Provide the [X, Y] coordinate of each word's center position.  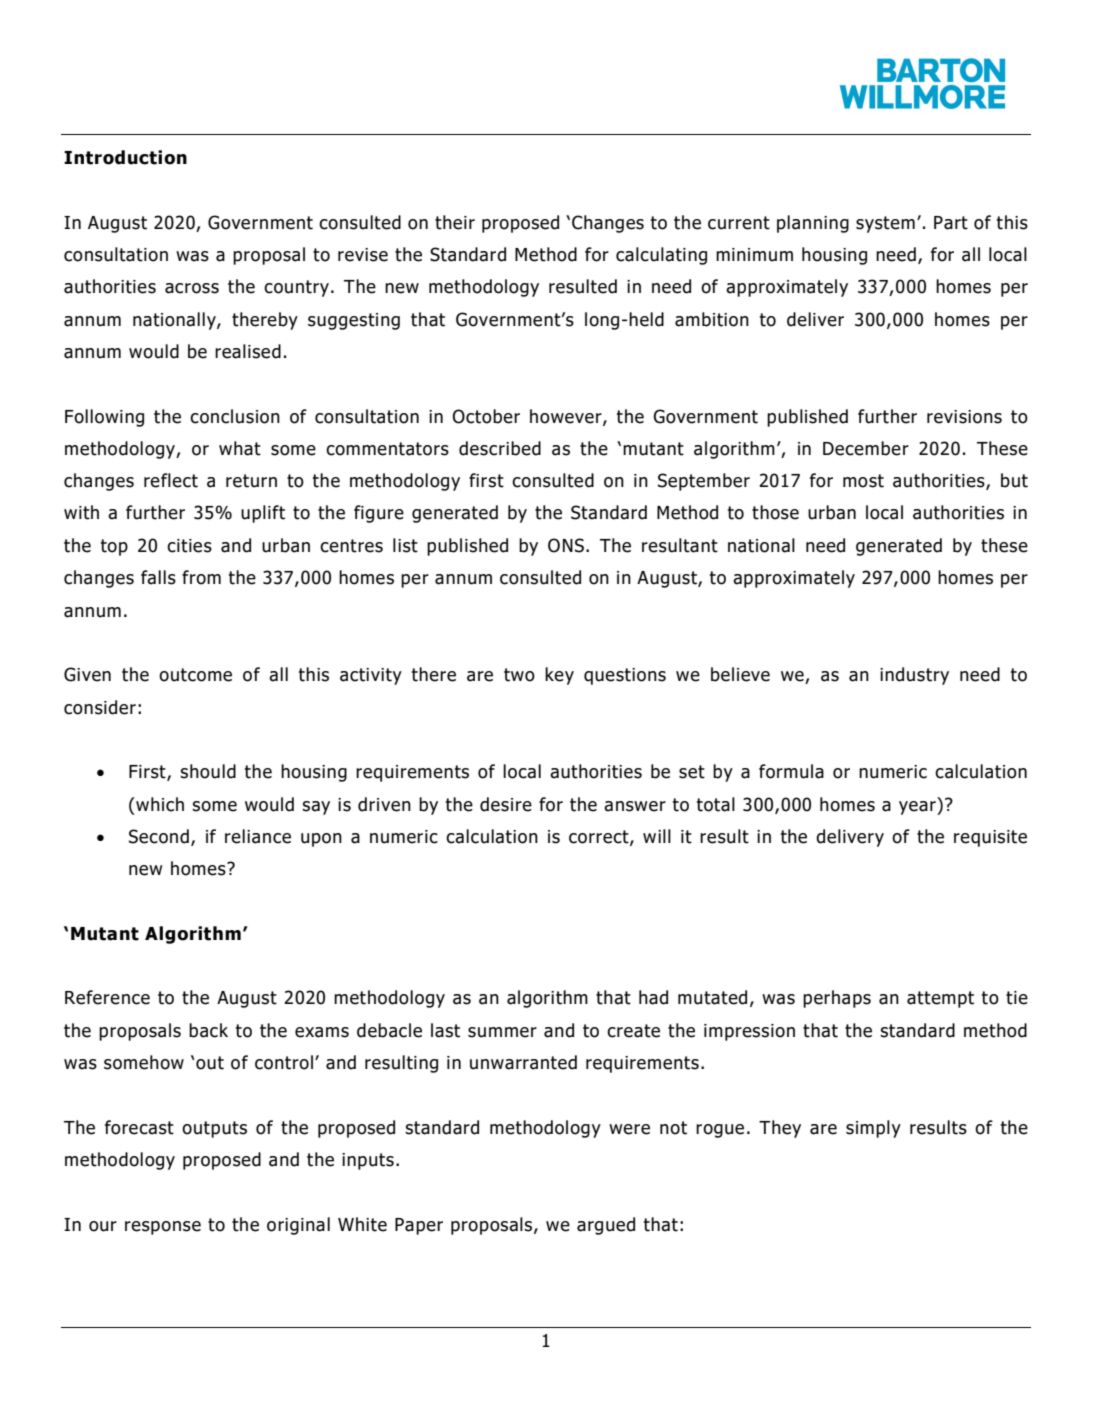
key [559, 676]
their [455, 222]
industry [914, 676]
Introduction [125, 157]
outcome [195, 675]
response [163, 1228]
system [885, 224]
